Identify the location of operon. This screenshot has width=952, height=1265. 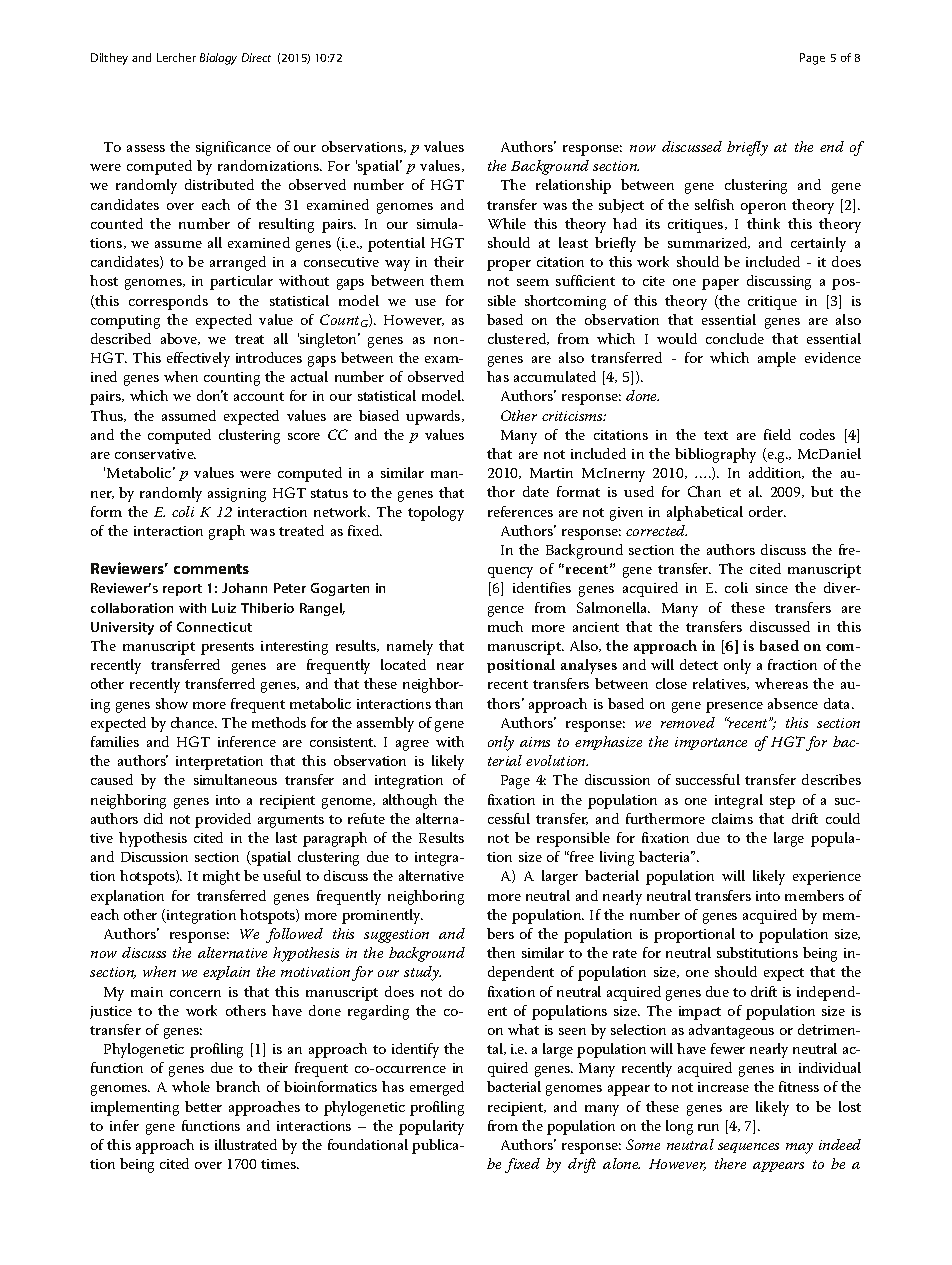
(763, 208).
